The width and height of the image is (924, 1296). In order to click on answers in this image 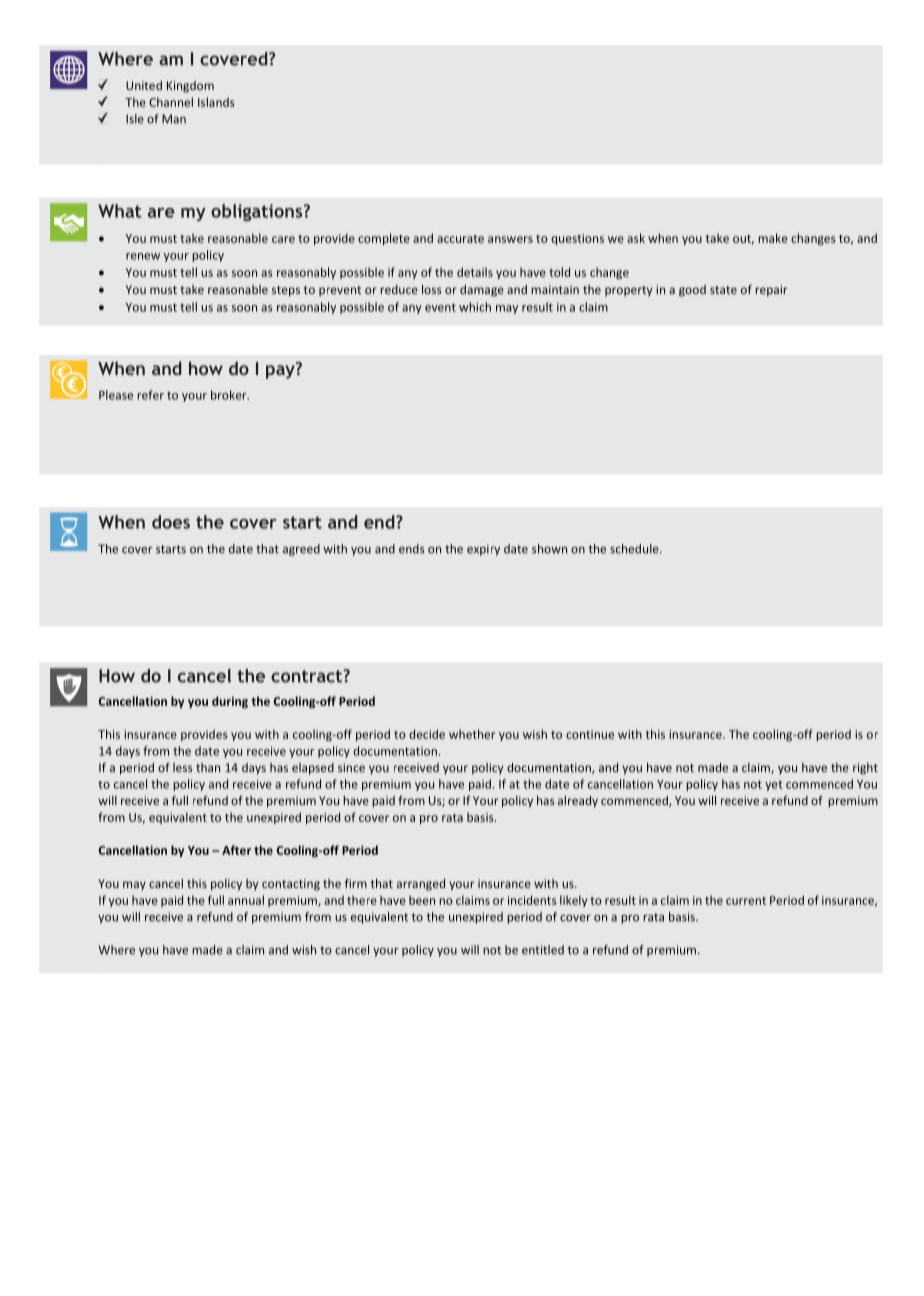, I will do `click(510, 239)`.
